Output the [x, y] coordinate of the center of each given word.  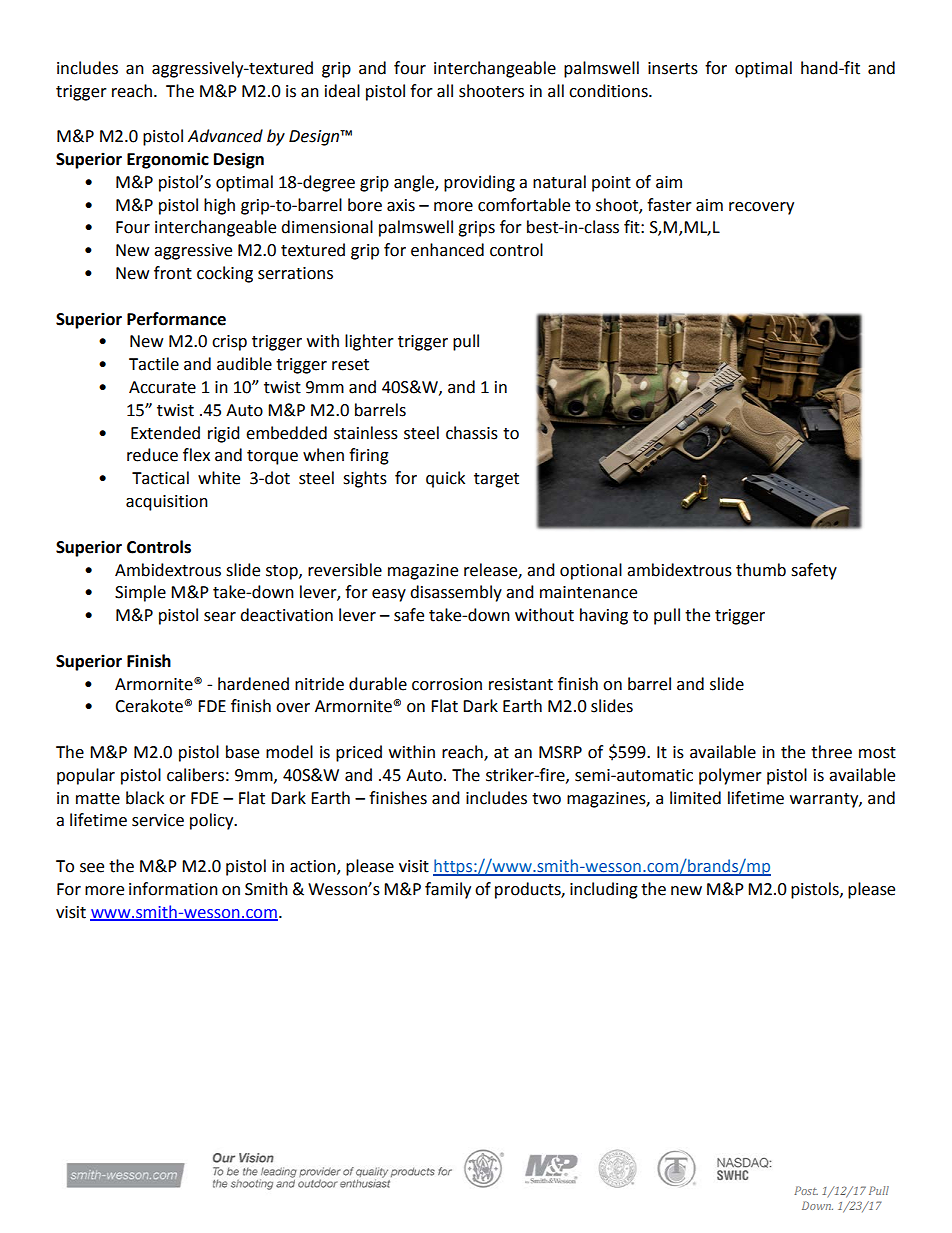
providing [479, 183]
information [173, 889]
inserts [673, 68]
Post [806, 1190]
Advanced [225, 136]
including [604, 890]
